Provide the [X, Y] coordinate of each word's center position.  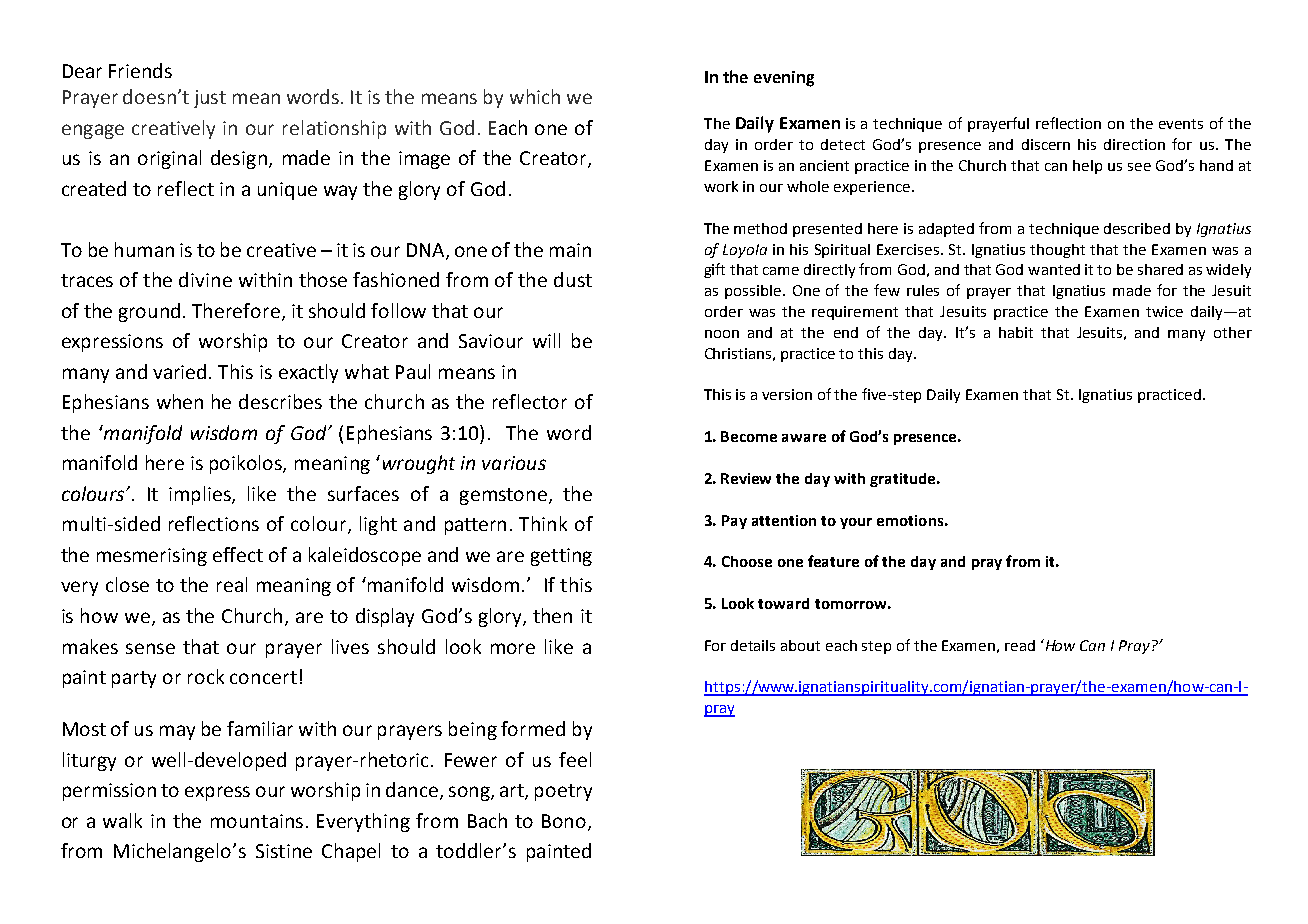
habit [1016, 332]
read [1020, 645]
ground [149, 312]
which [535, 96]
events [1181, 124]
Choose [747, 561]
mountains [257, 821]
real [232, 584]
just [210, 99]
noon [722, 334]
